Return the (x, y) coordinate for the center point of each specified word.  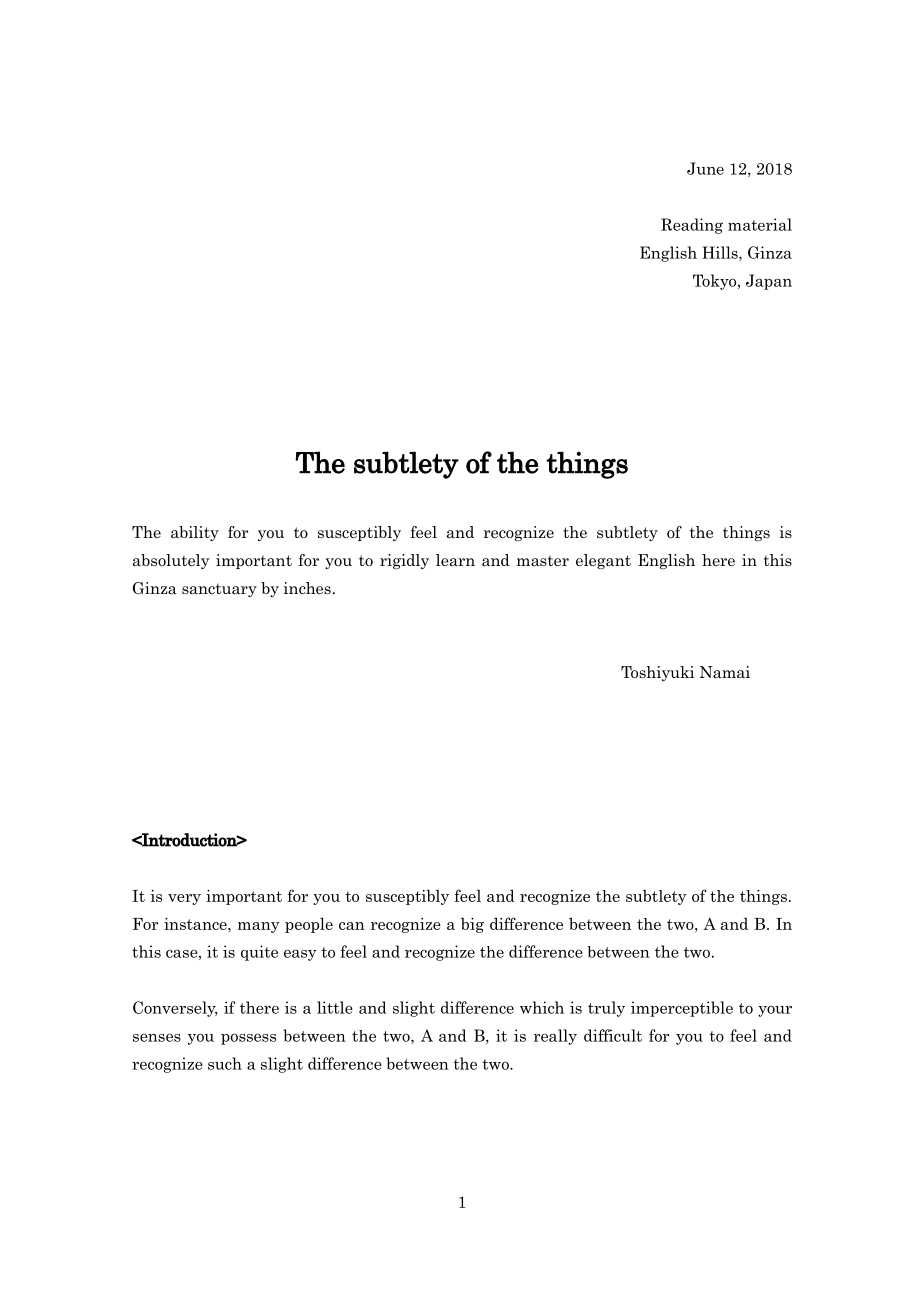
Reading (692, 226)
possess (248, 1039)
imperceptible (682, 1009)
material (760, 224)
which (542, 1007)
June (705, 168)
